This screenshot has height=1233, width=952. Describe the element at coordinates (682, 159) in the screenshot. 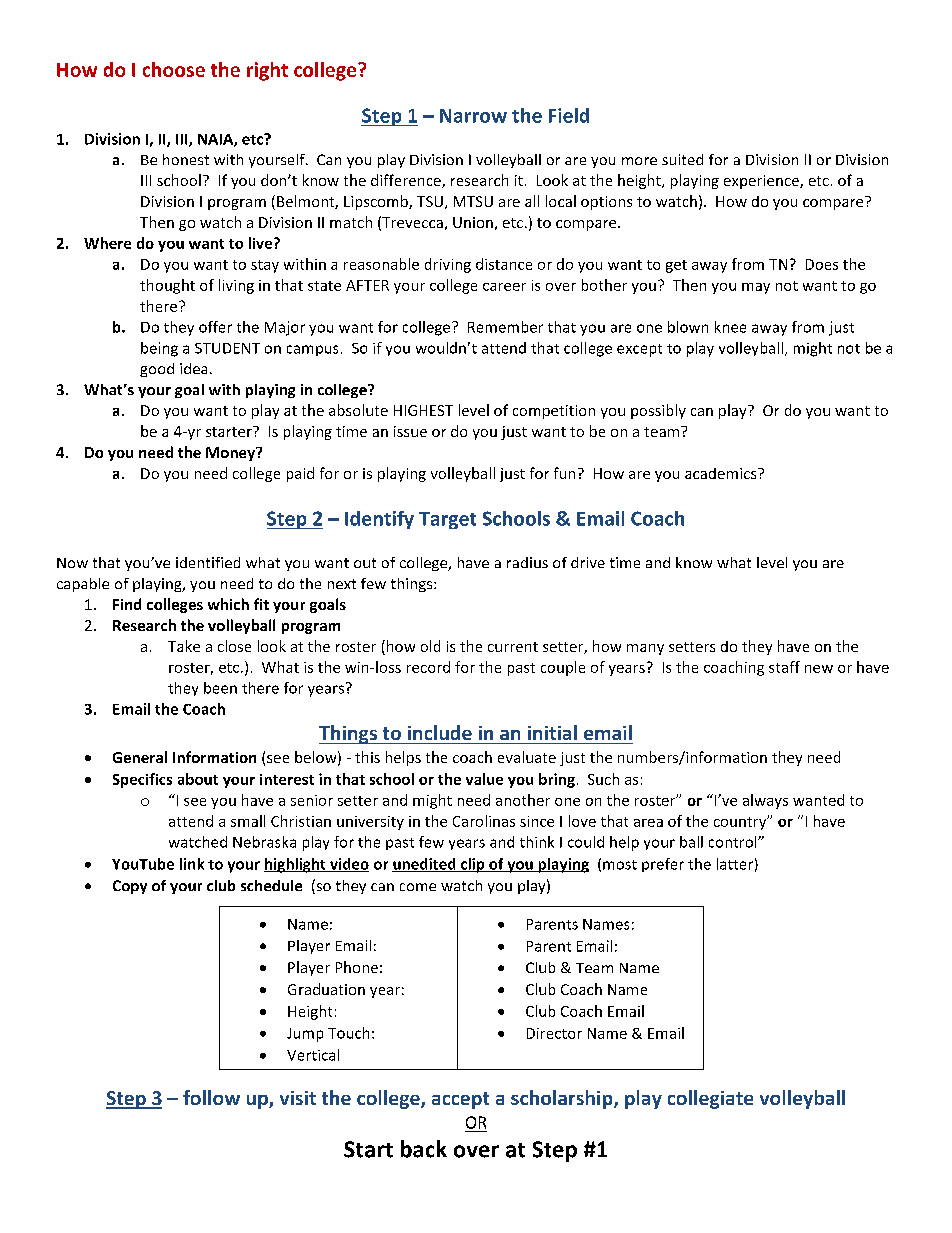

I see `suited` at that location.
